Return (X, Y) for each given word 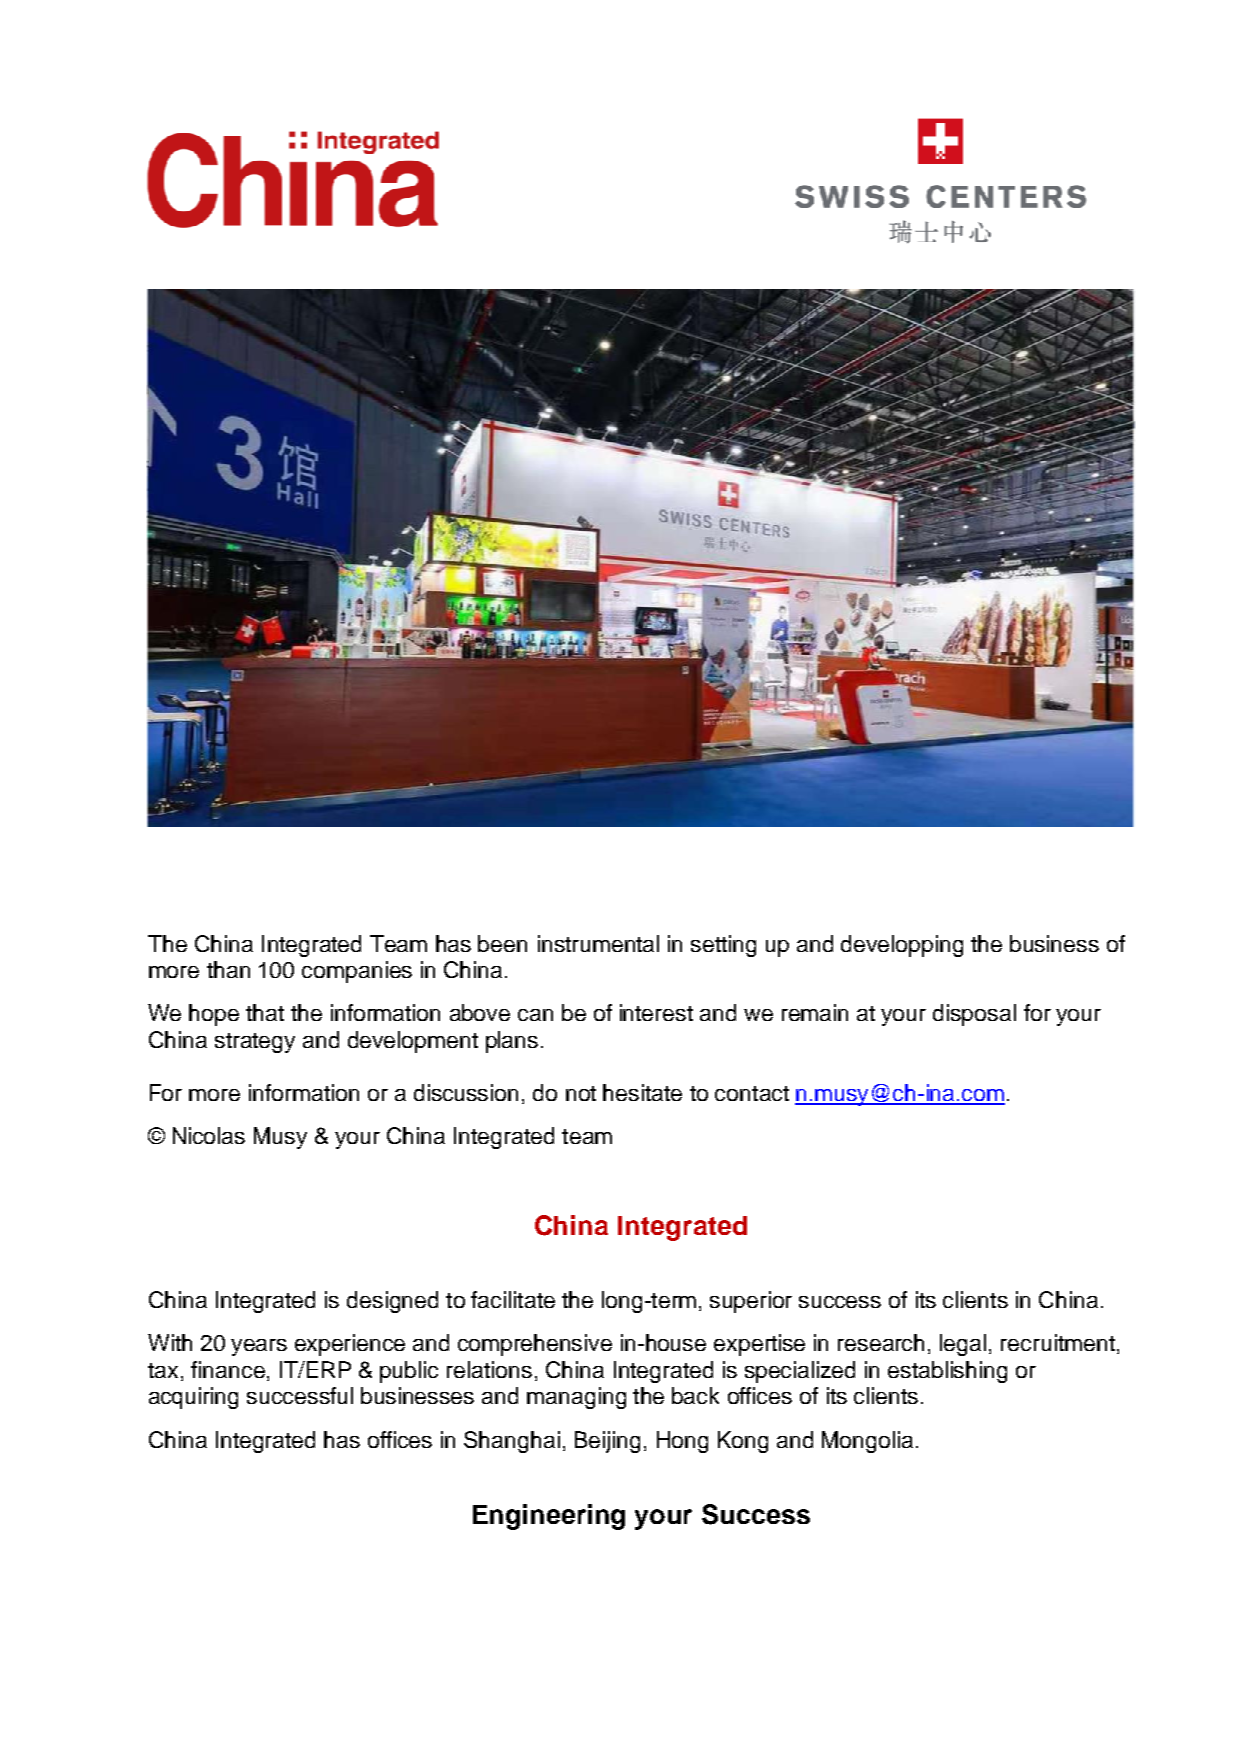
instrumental (598, 943)
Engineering (549, 1517)
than (228, 969)
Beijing (607, 1442)
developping (902, 946)
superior (751, 1302)
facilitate (513, 1299)
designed (392, 1302)
